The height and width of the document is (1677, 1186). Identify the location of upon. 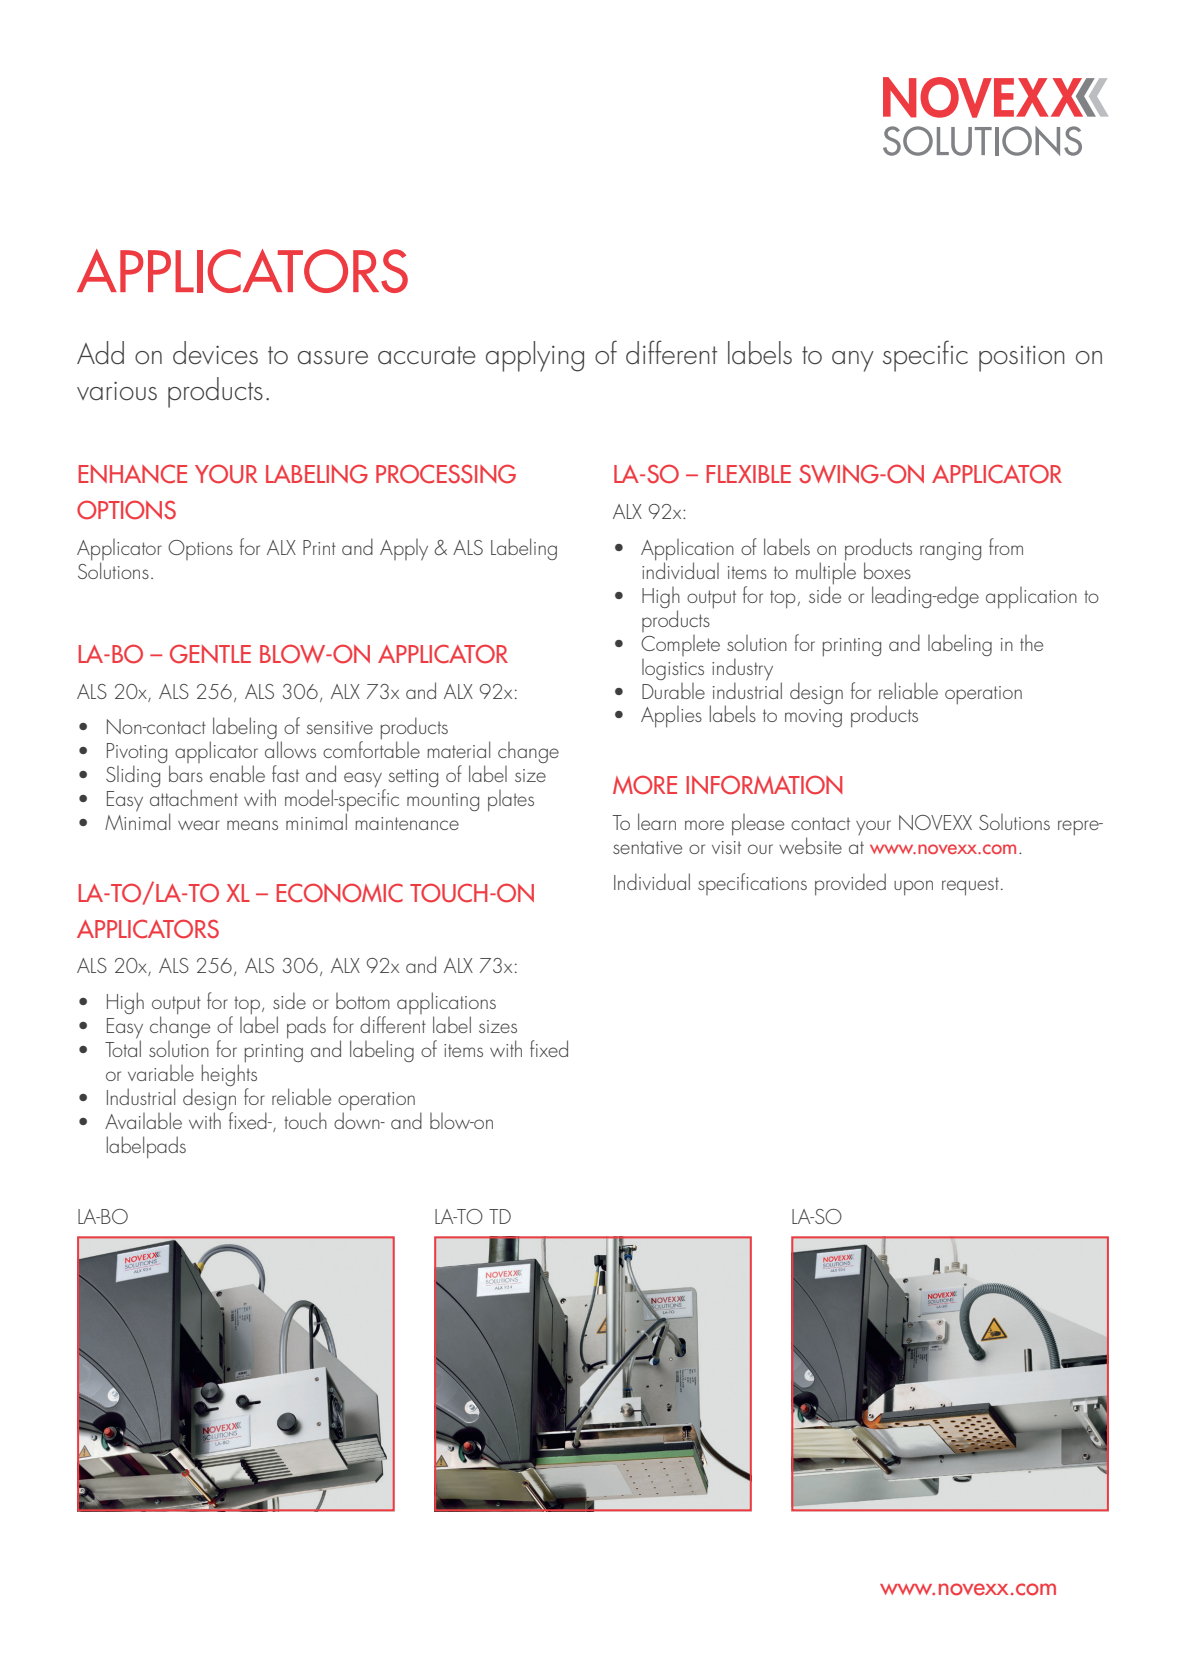
(913, 888).
